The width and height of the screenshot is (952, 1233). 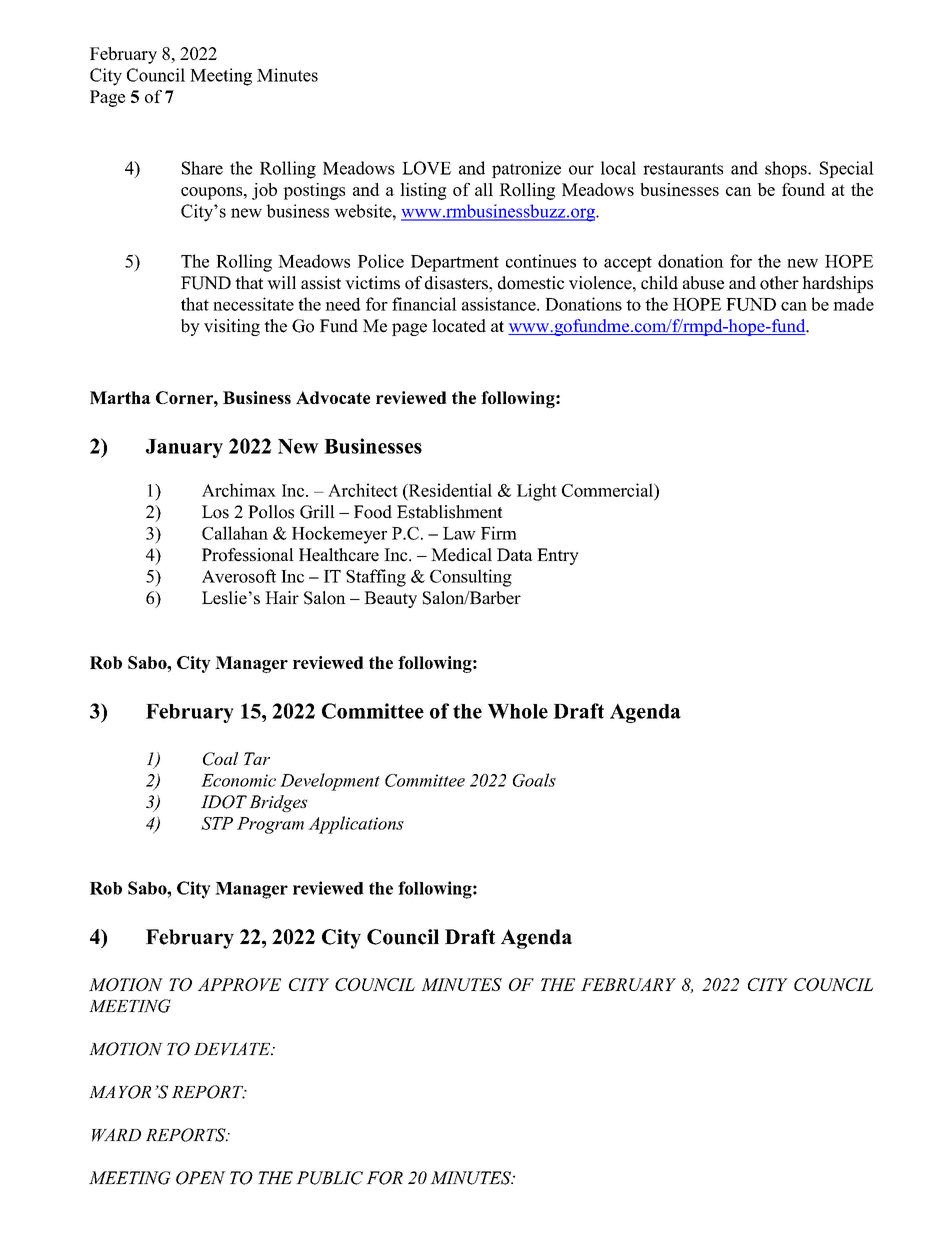 What do you see at coordinates (217, 823) in the screenshot?
I see `STP` at bounding box center [217, 823].
